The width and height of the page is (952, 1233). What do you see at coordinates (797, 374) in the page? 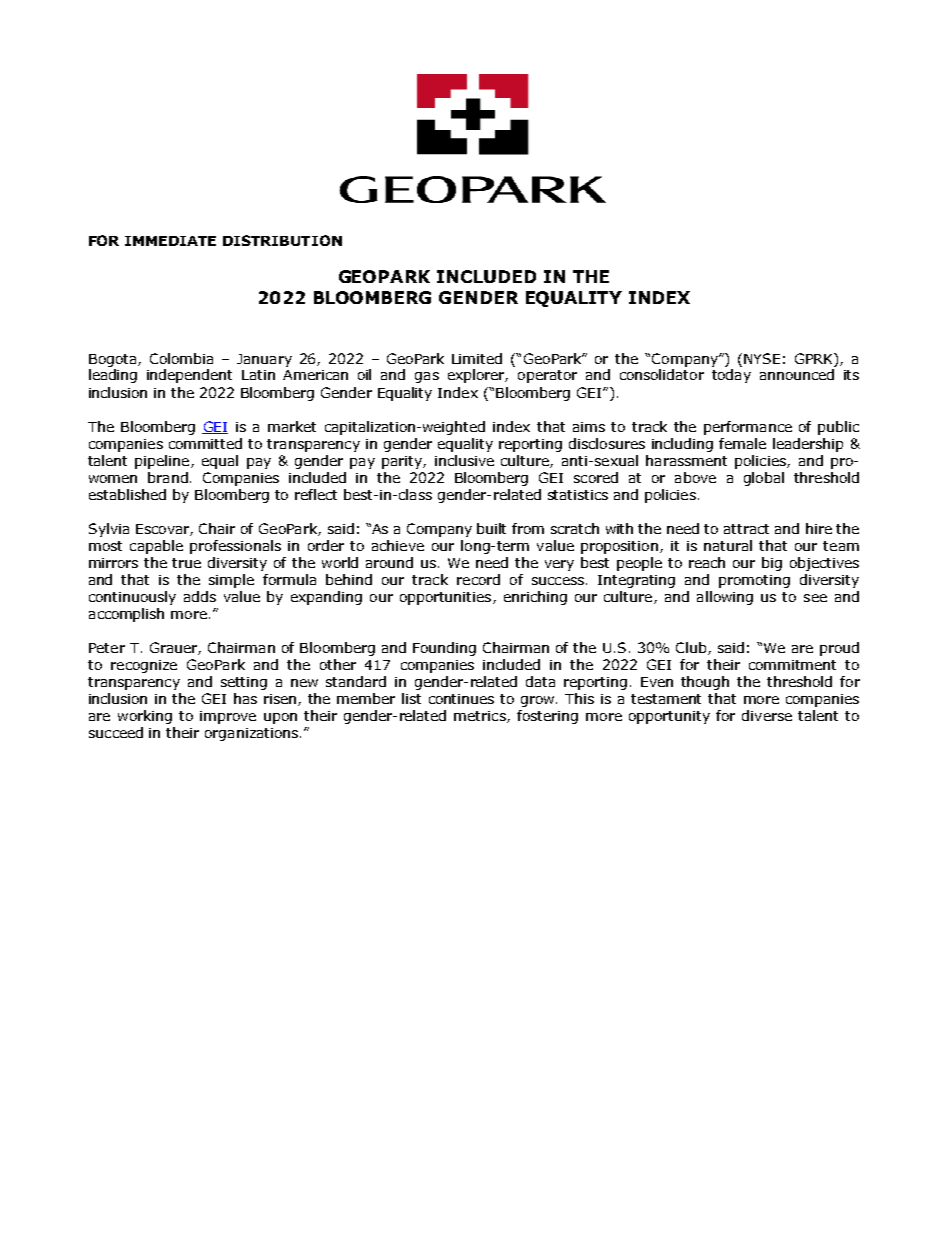
I see `announced` at bounding box center [797, 374].
